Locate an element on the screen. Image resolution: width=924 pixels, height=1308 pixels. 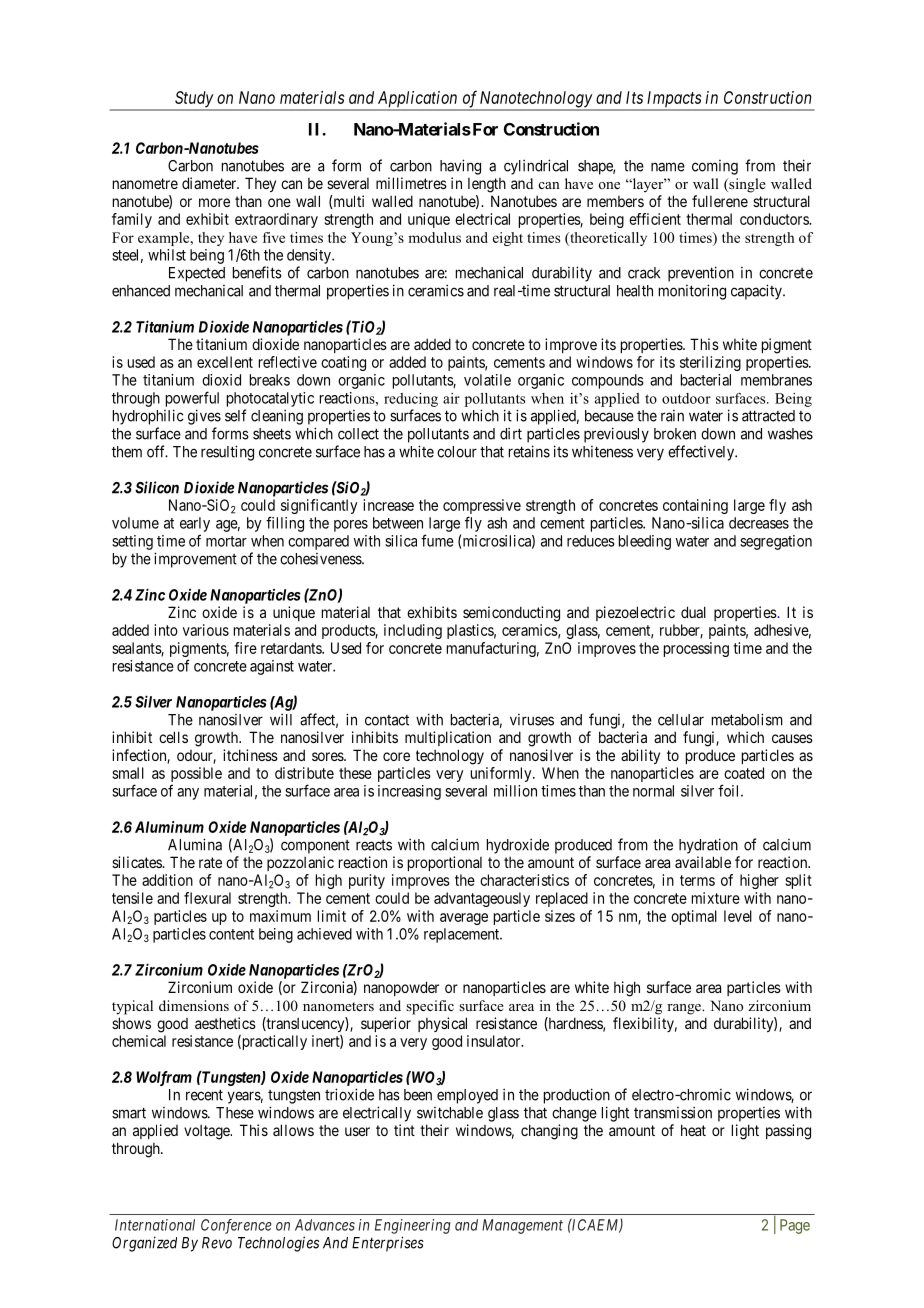
including is located at coordinates (413, 631).
